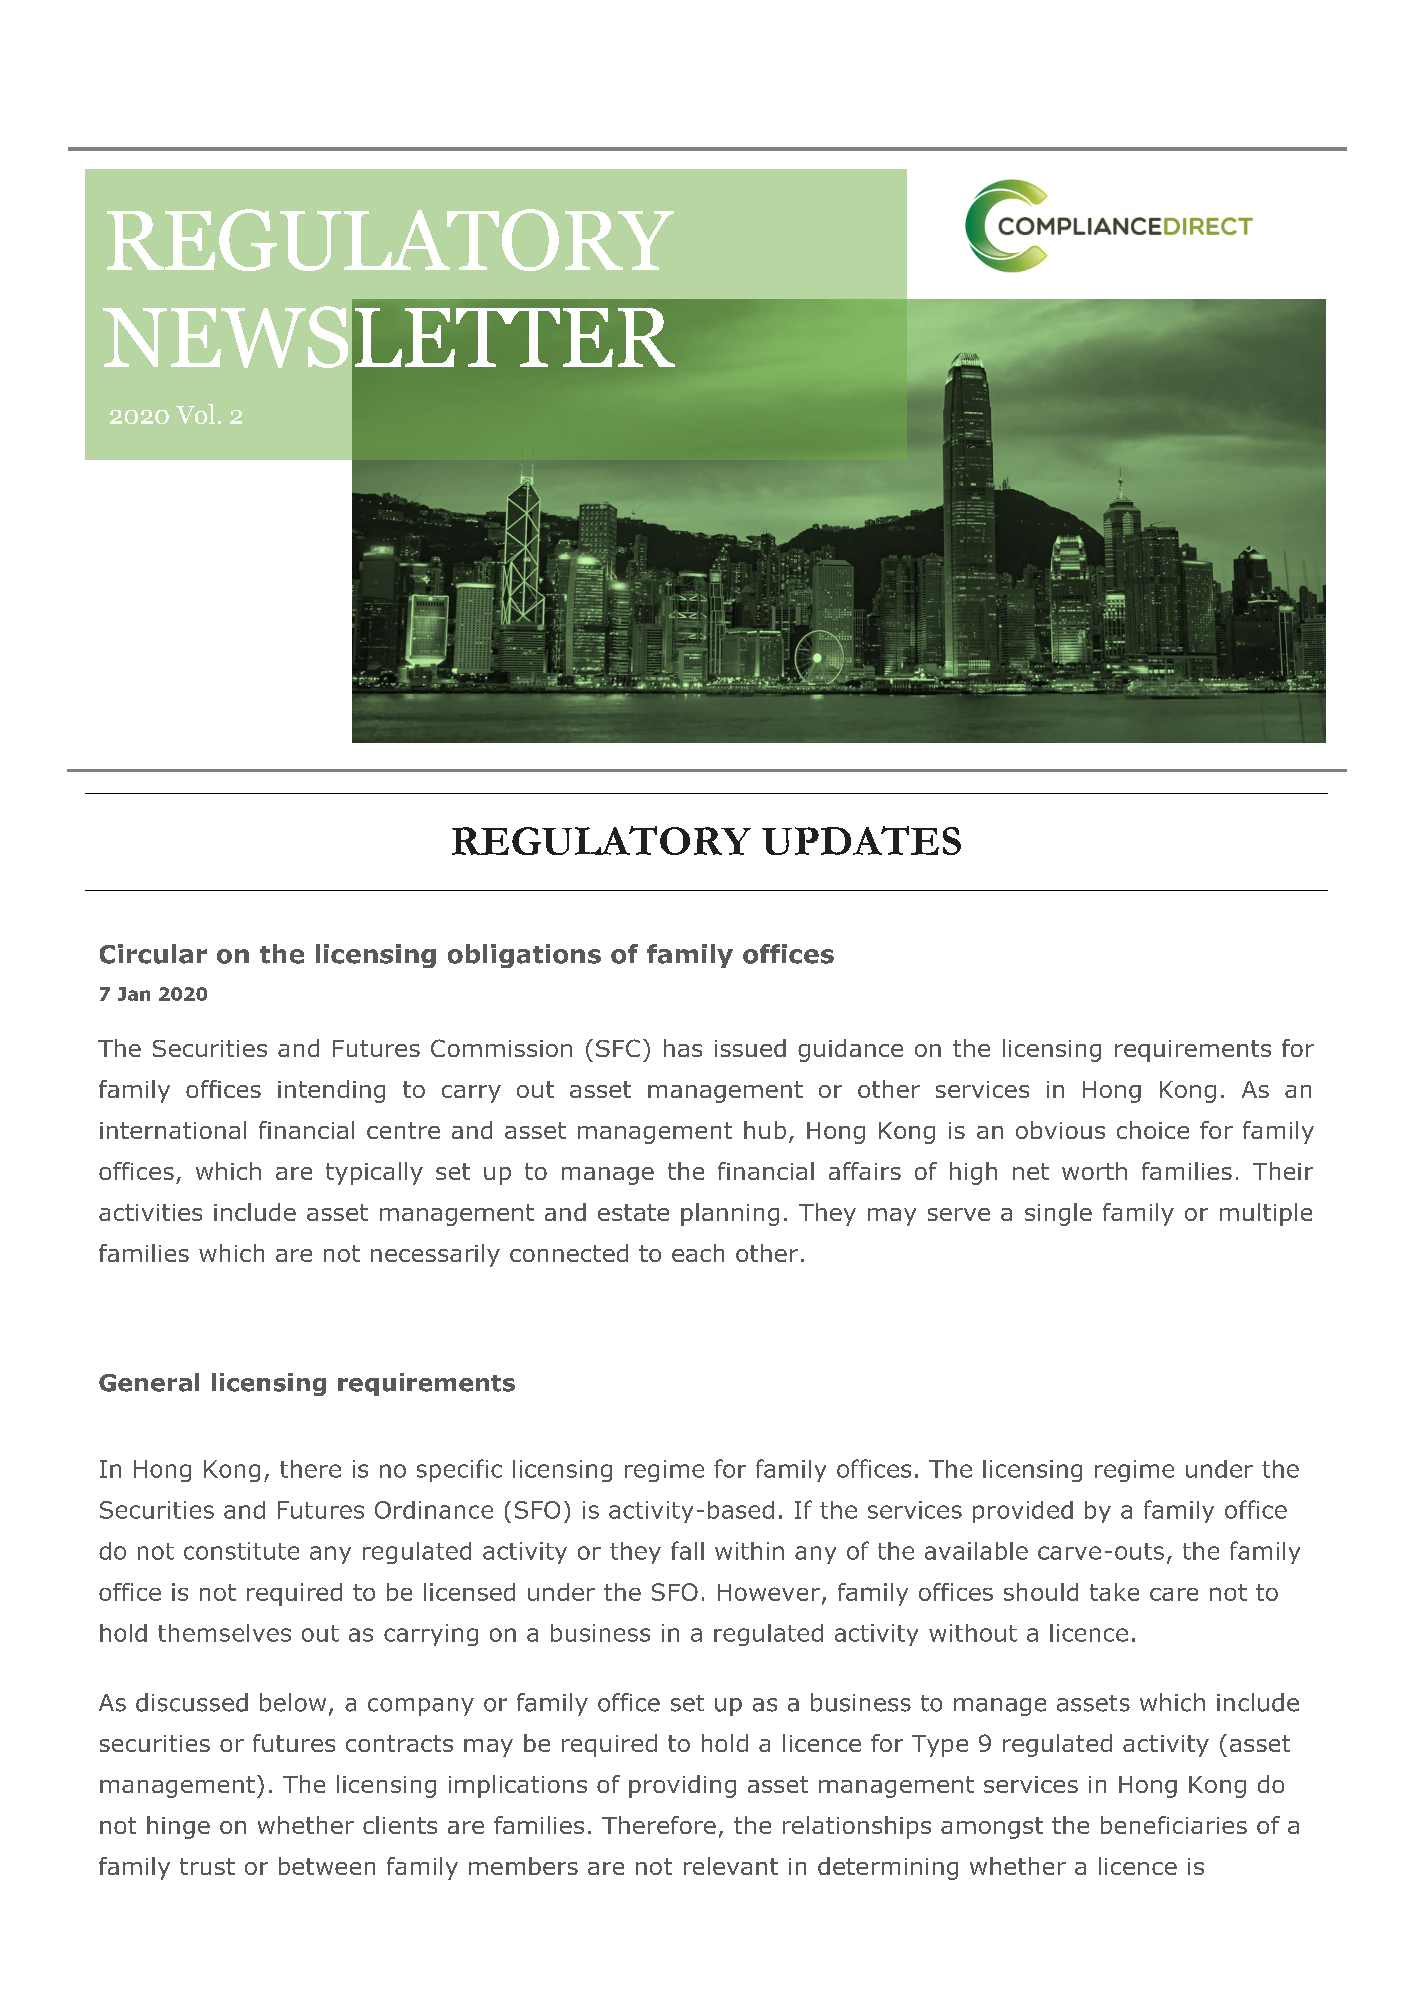 Image resolution: width=1413 pixels, height=1998 pixels. I want to click on hub, so click(765, 1130).
